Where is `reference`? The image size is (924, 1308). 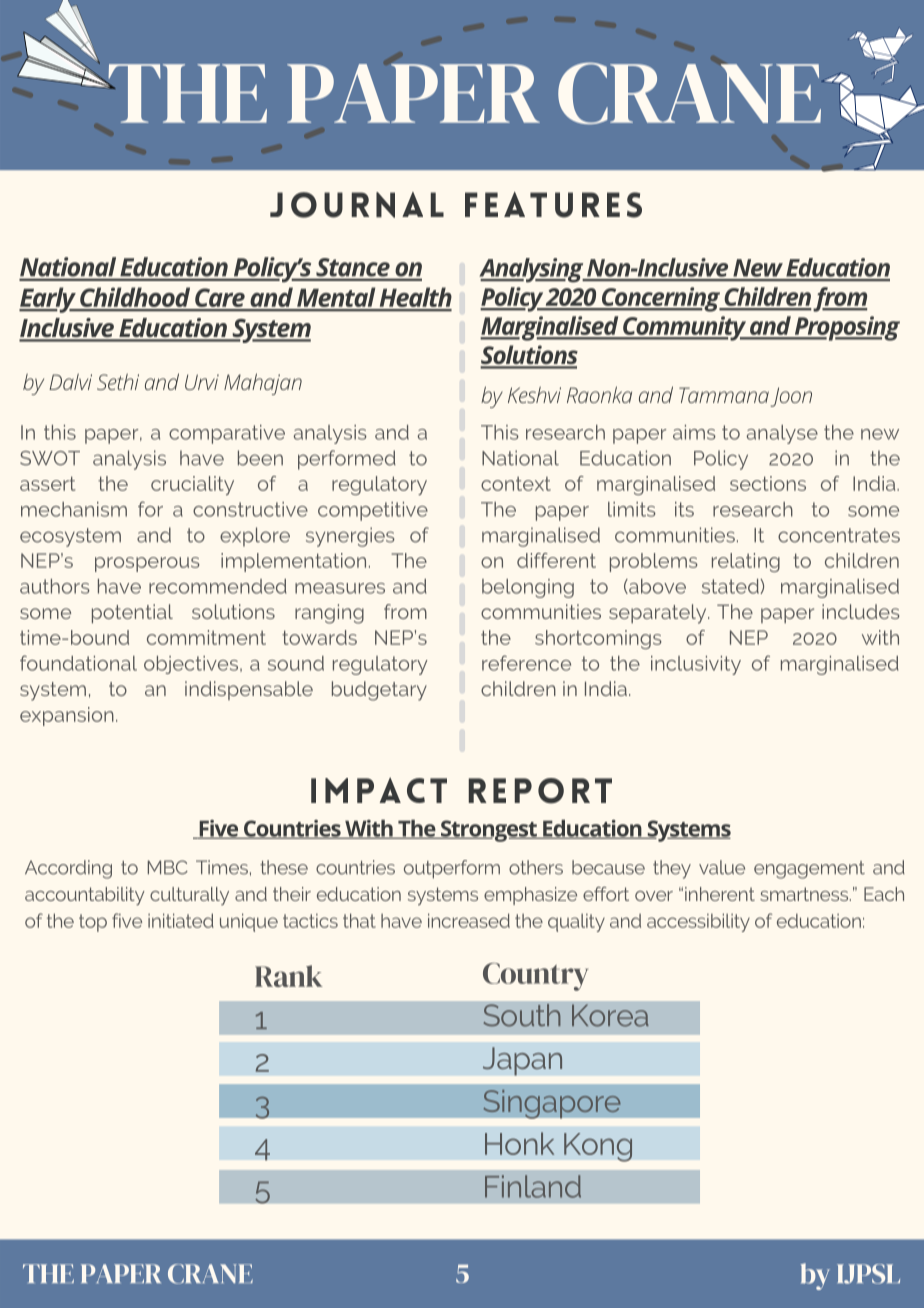
reference is located at coordinates (526, 663).
